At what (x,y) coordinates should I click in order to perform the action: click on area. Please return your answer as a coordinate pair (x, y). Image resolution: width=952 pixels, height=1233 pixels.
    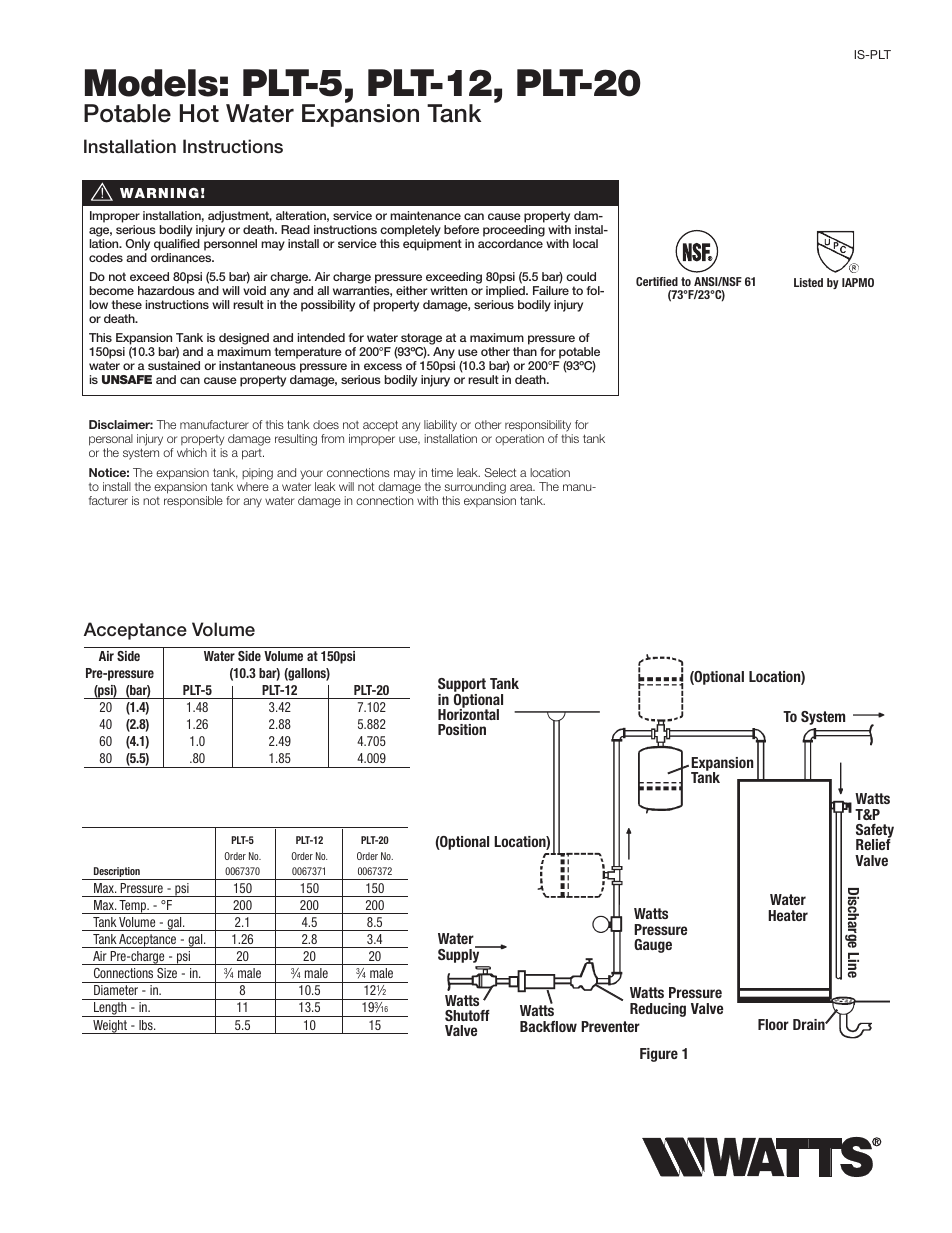
    Looking at the image, I should click on (522, 487).
